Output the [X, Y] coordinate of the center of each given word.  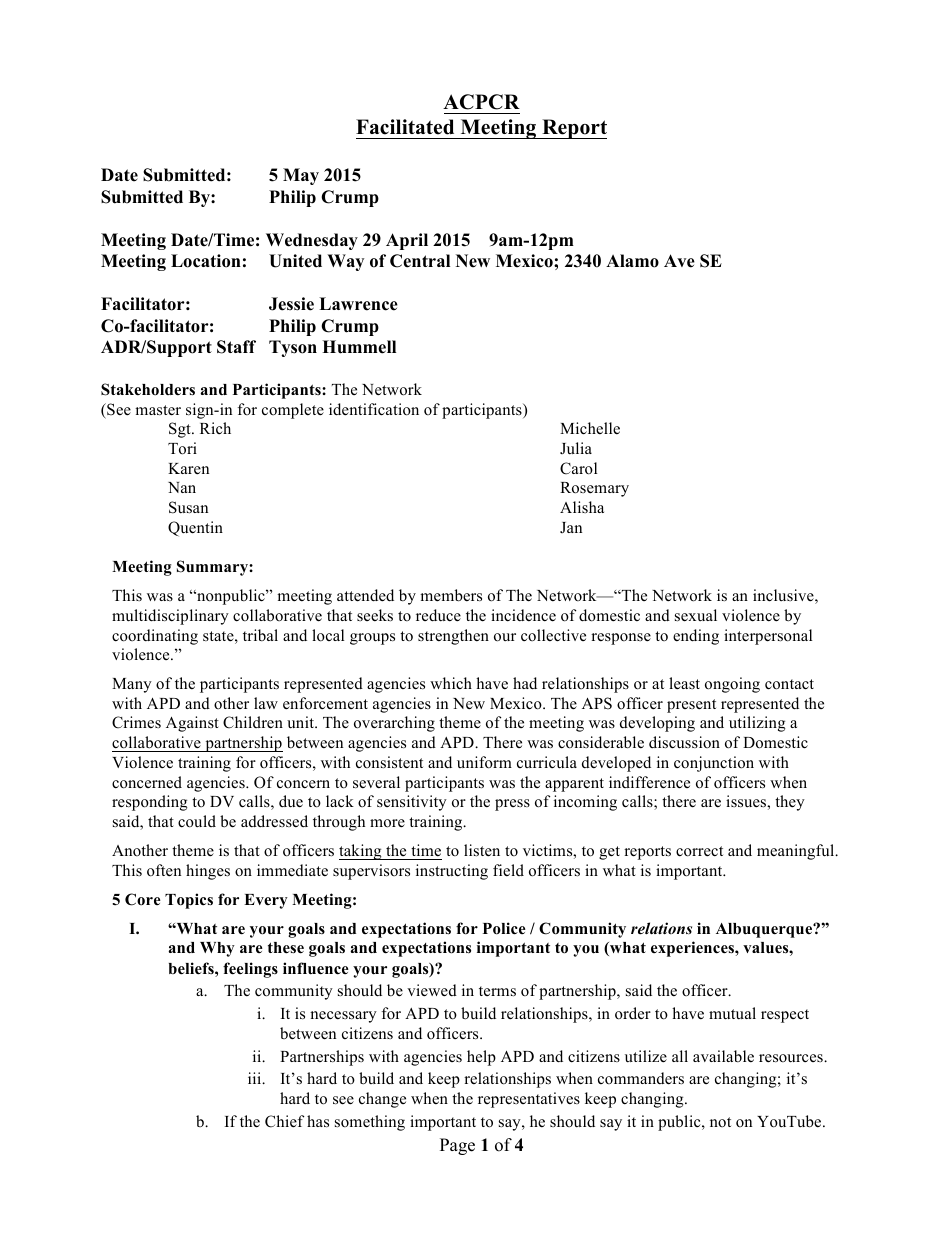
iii [256, 1078]
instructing [452, 872]
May [301, 176]
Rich [215, 428]
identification [374, 409]
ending [696, 637]
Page [457, 1146]
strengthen [453, 637]
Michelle [590, 428]
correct [699, 851]
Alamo [632, 261]
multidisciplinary [170, 617]
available [723, 1056]
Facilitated [405, 127]
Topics [189, 901]
